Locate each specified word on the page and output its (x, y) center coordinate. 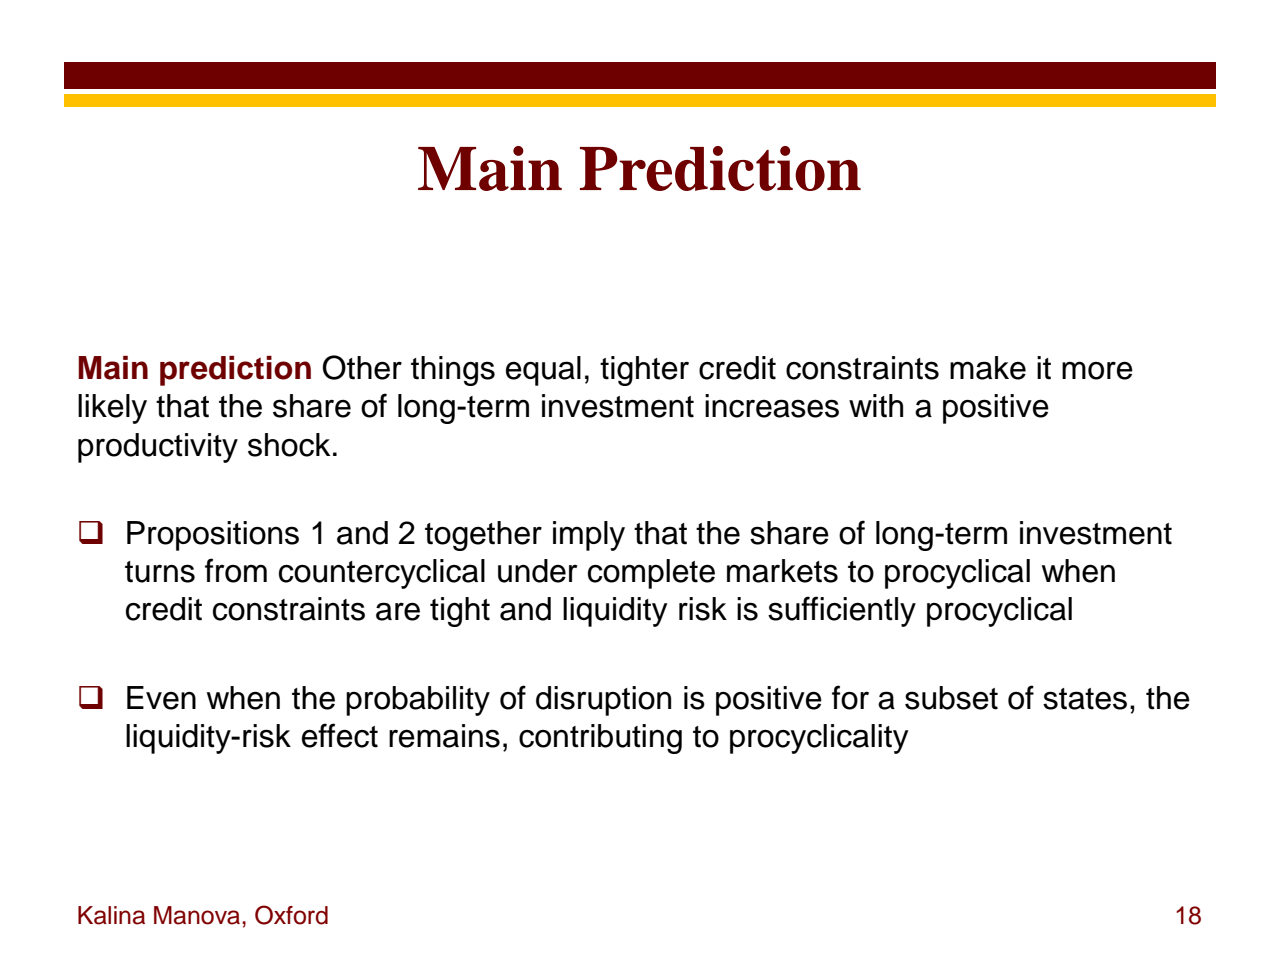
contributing (600, 739)
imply (589, 536)
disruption (603, 701)
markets (782, 571)
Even (161, 698)
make (988, 368)
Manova (198, 915)
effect (340, 735)
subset (951, 698)
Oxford (291, 915)
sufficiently (842, 611)
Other (362, 367)
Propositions (213, 536)
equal (543, 371)
